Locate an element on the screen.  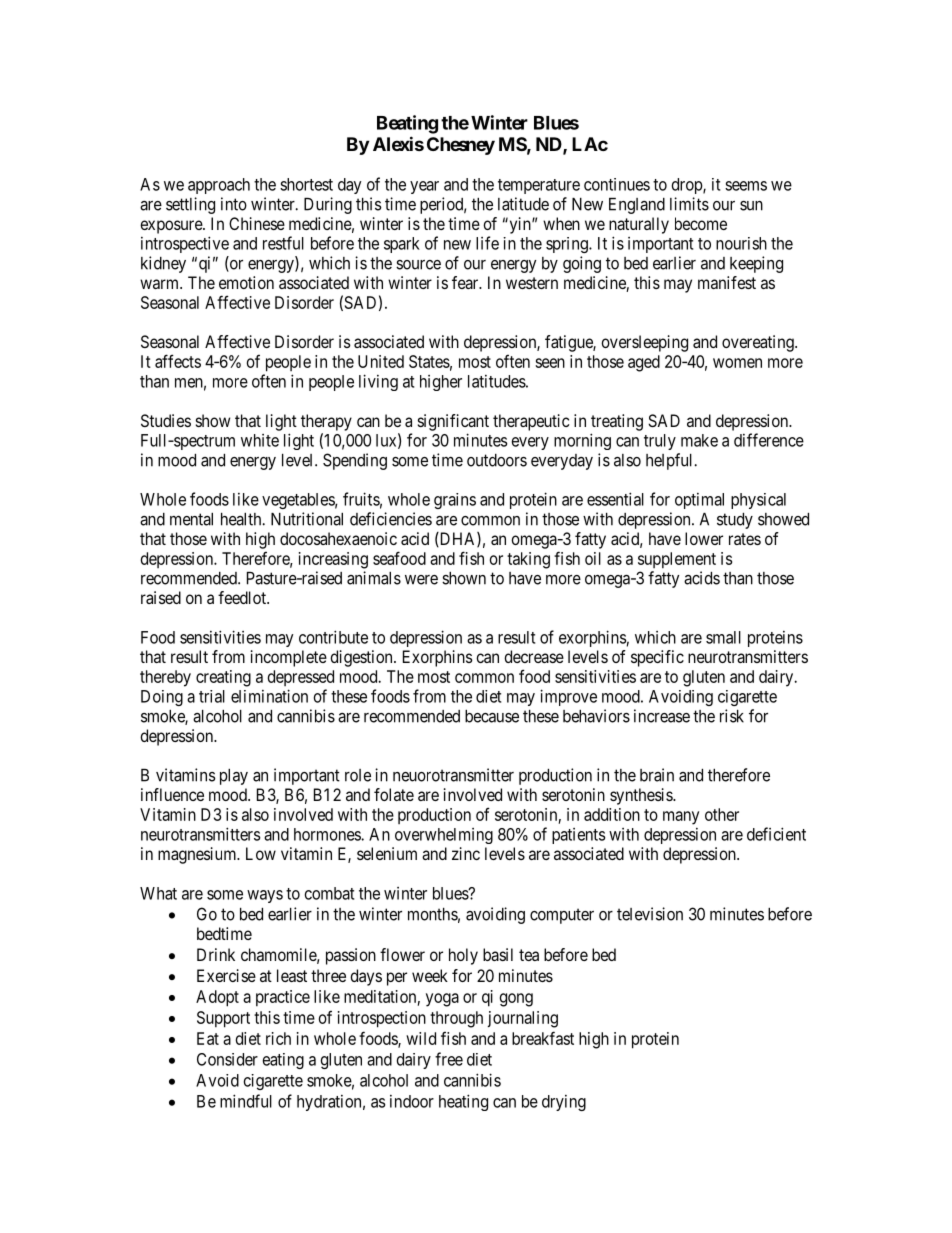
approach is located at coordinates (219, 186).
